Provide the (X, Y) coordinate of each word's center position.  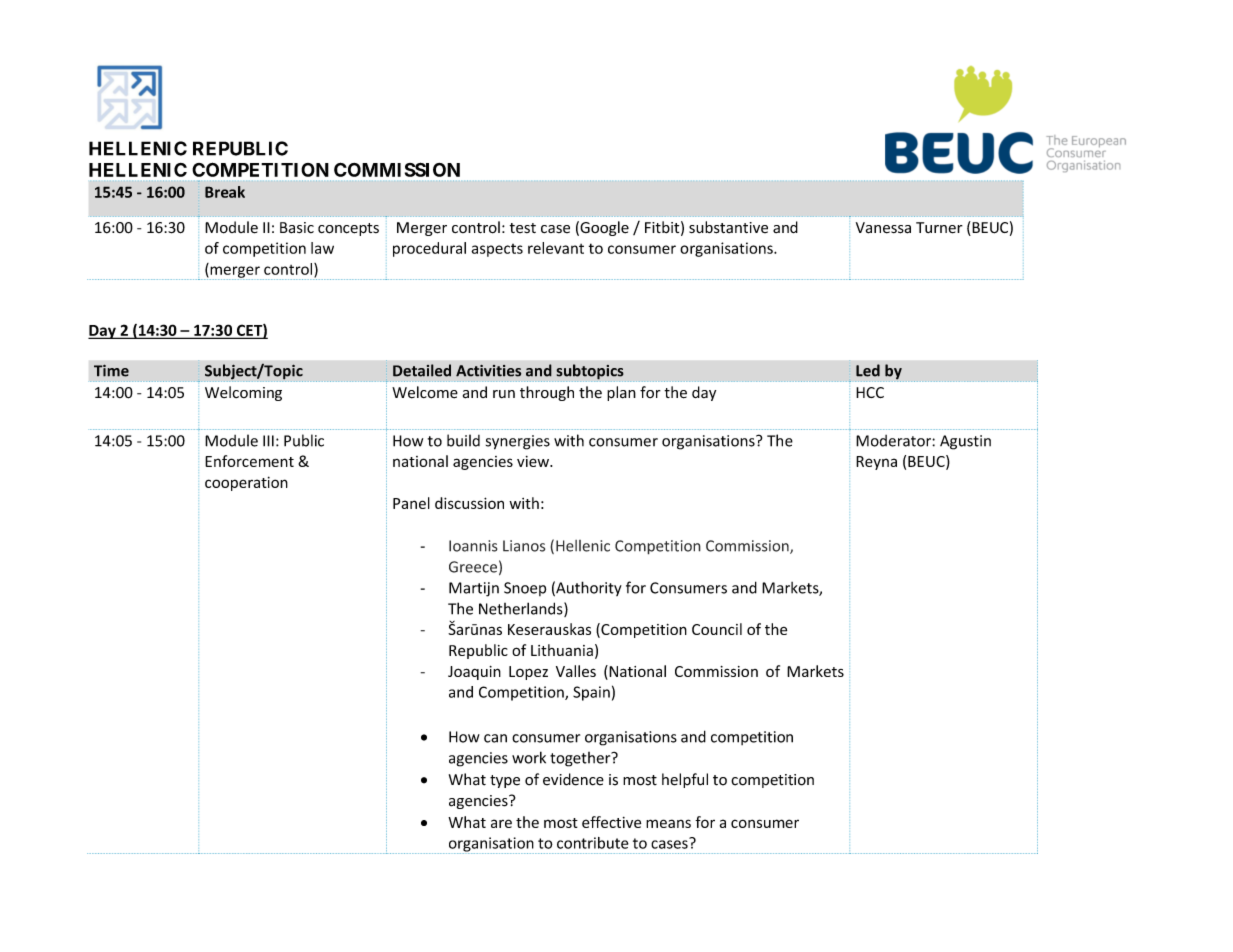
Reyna (876, 463)
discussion (469, 503)
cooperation (246, 483)
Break (225, 192)
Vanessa (883, 228)
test (523, 228)
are (501, 823)
